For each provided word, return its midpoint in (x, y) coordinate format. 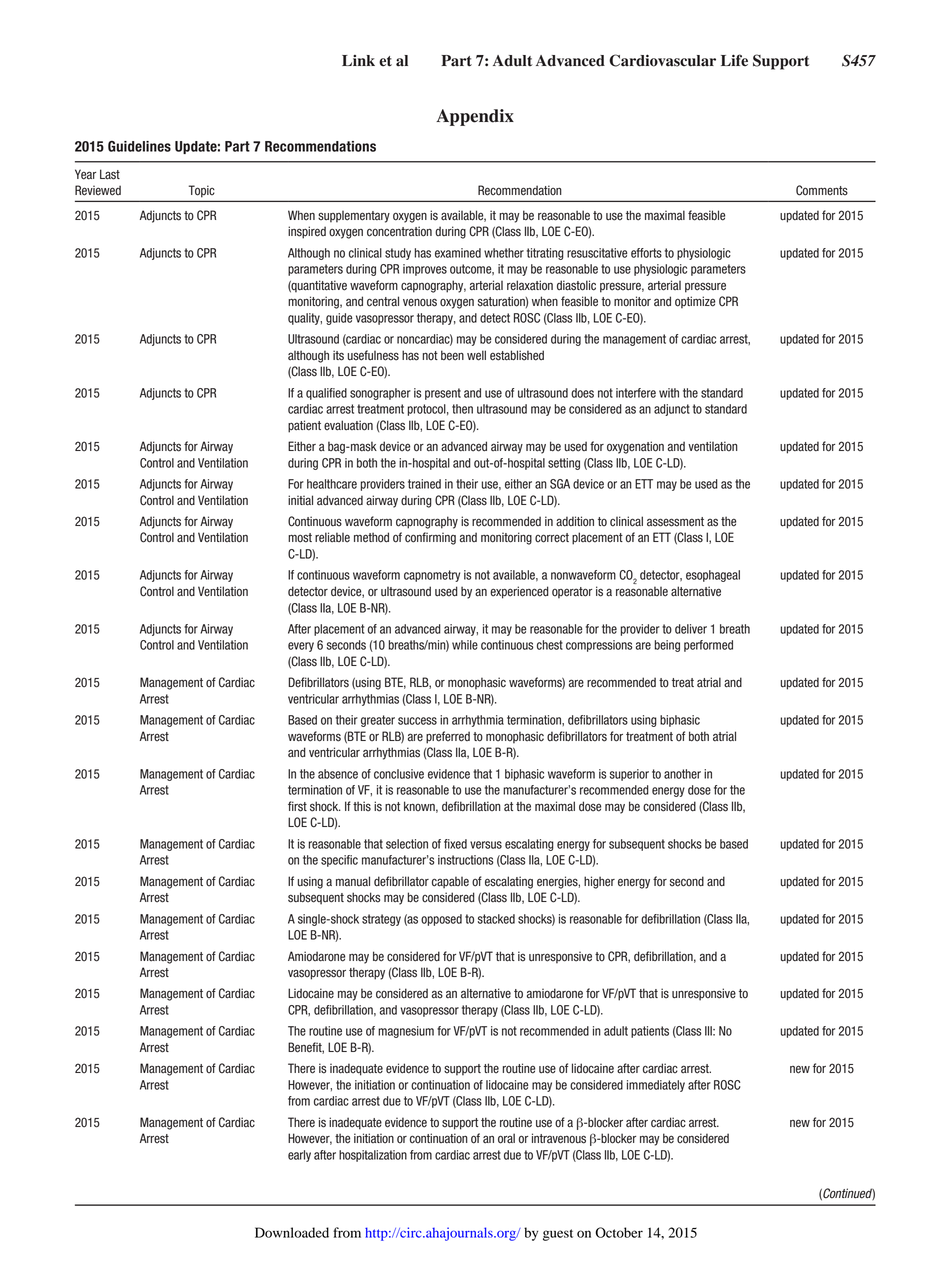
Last (110, 174)
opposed (441, 920)
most (300, 538)
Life (734, 60)
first (297, 806)
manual (353, 881)
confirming (430, 538)
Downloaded (292, 1232)
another (682, 774)
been (452, 355)
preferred (448, 737)
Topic (201, 191)
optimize (695, 302)
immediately (656, 1086)
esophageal (713, 576)
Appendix (475, 117)
